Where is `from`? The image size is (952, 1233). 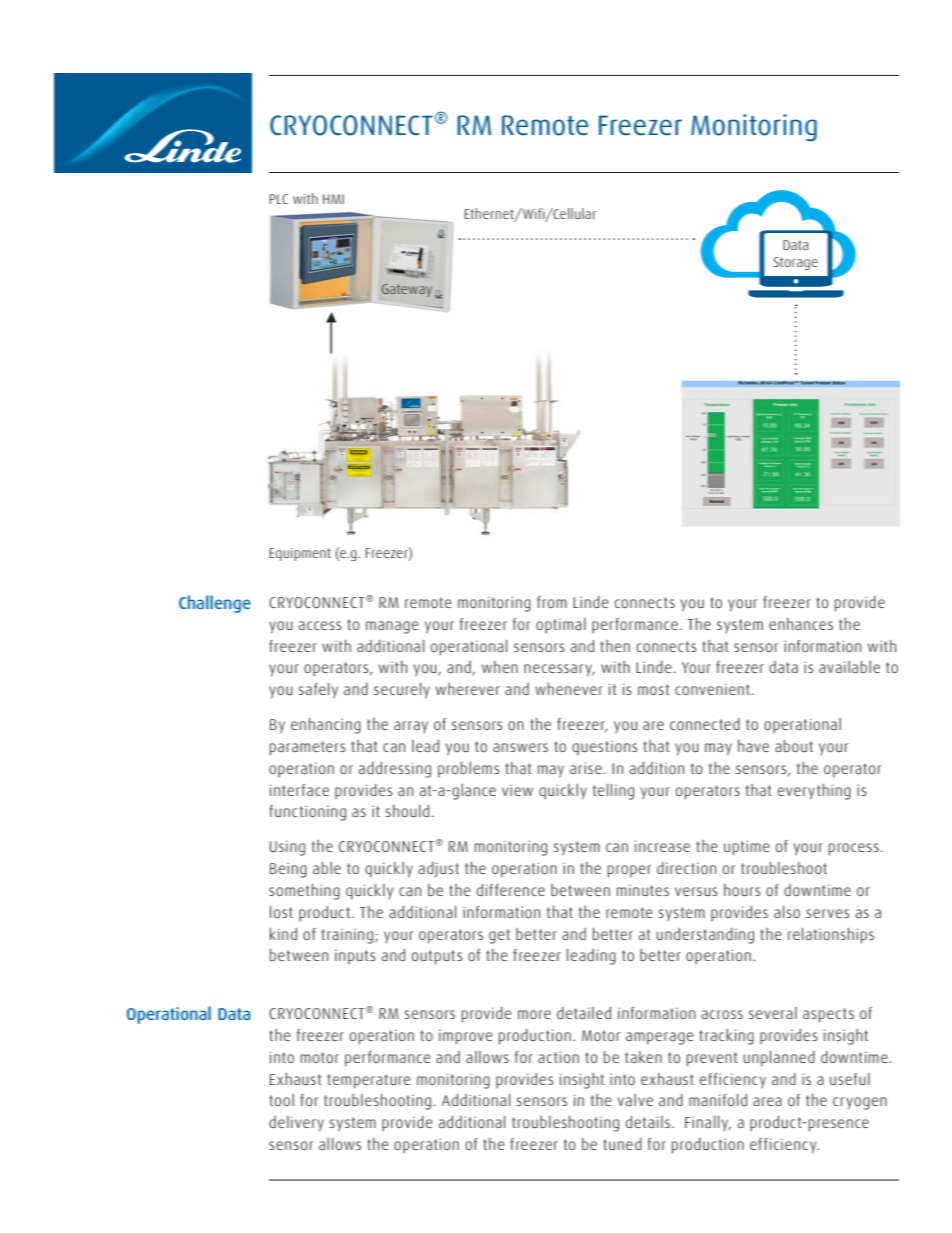 from is located at coordinates (552, 602).
